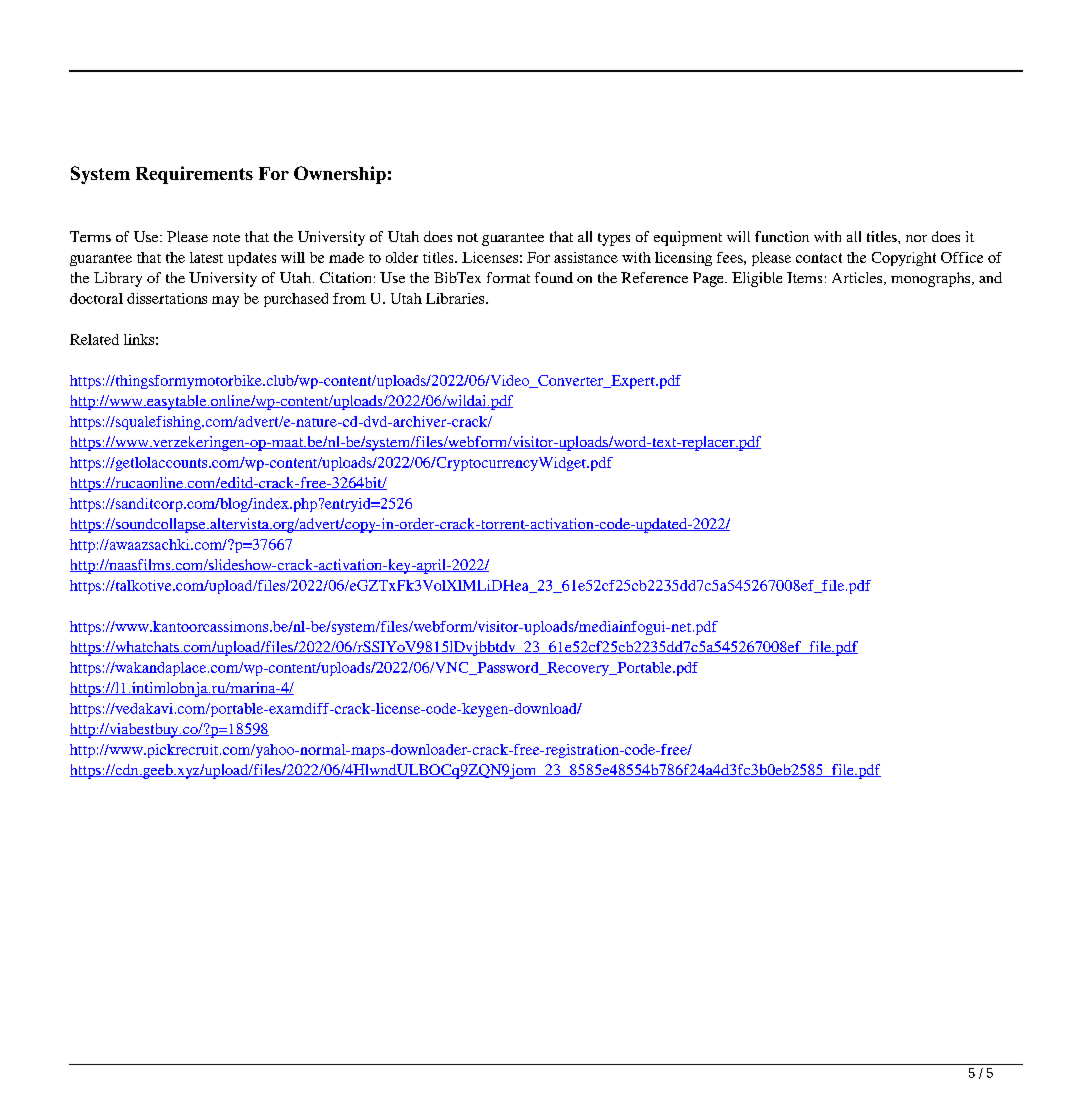  What do you see at coordinates (226, 237) in the screenshot?
I see `note` at bounding box center [226, 237].
